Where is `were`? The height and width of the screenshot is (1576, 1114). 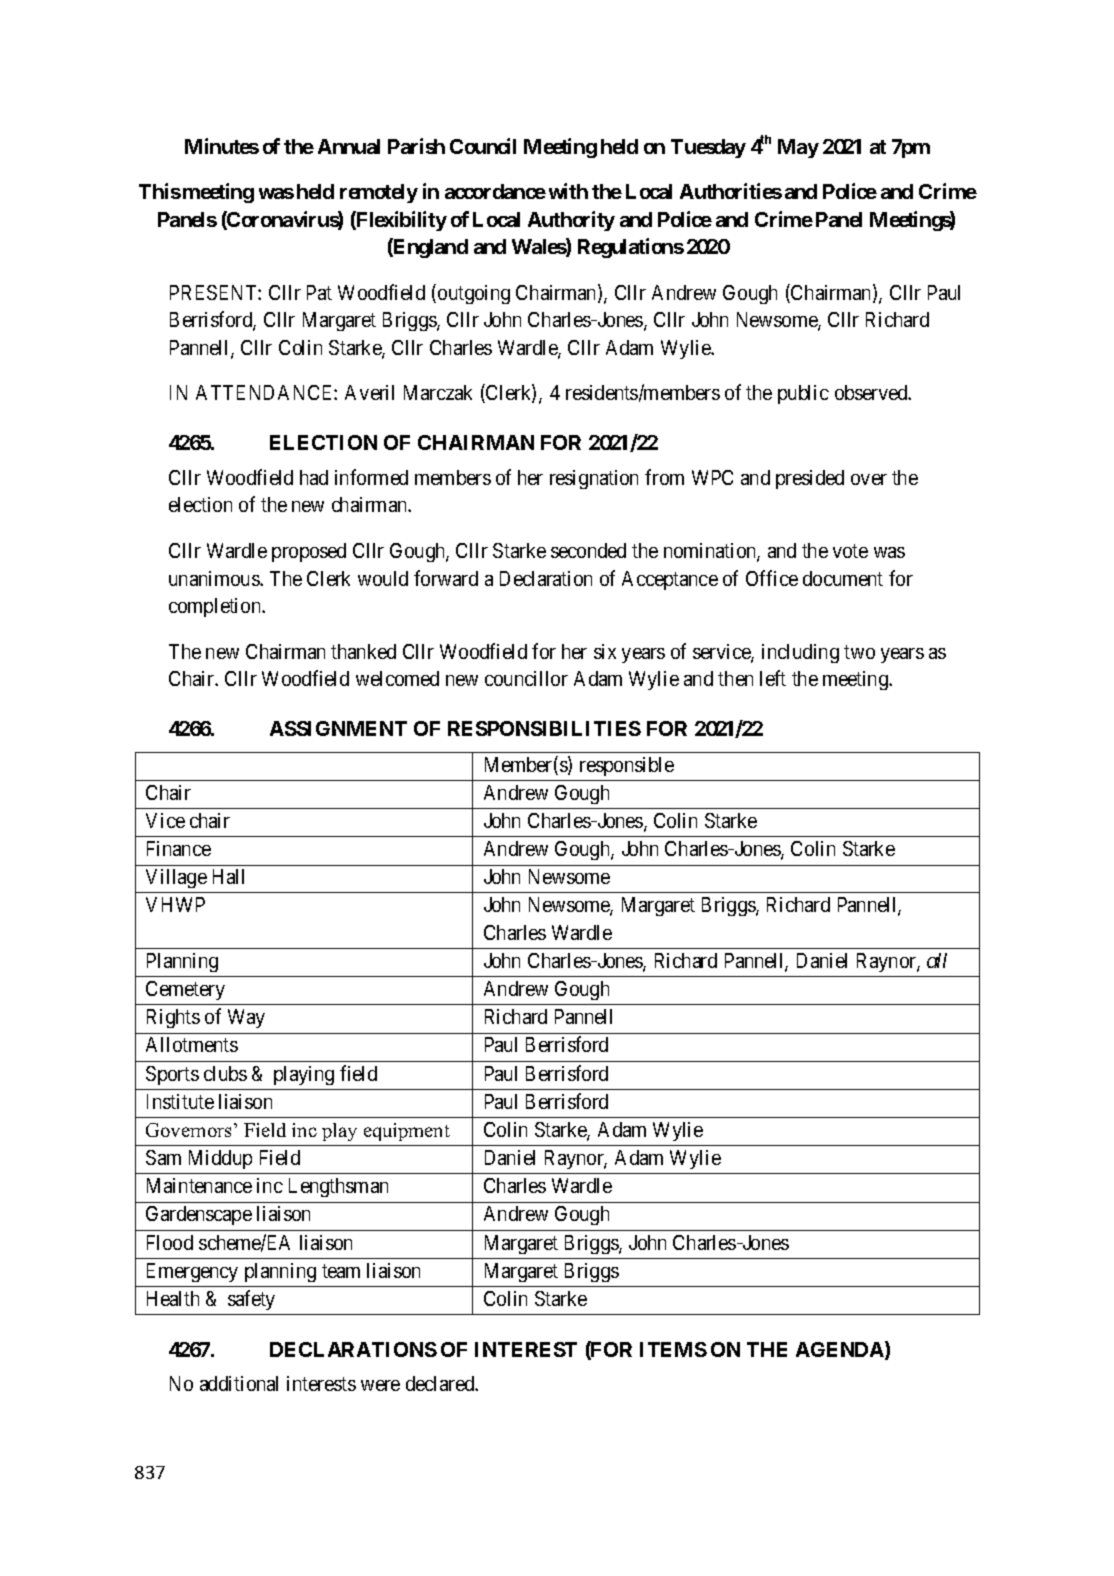
were is located at coordinates (380, 1385).
